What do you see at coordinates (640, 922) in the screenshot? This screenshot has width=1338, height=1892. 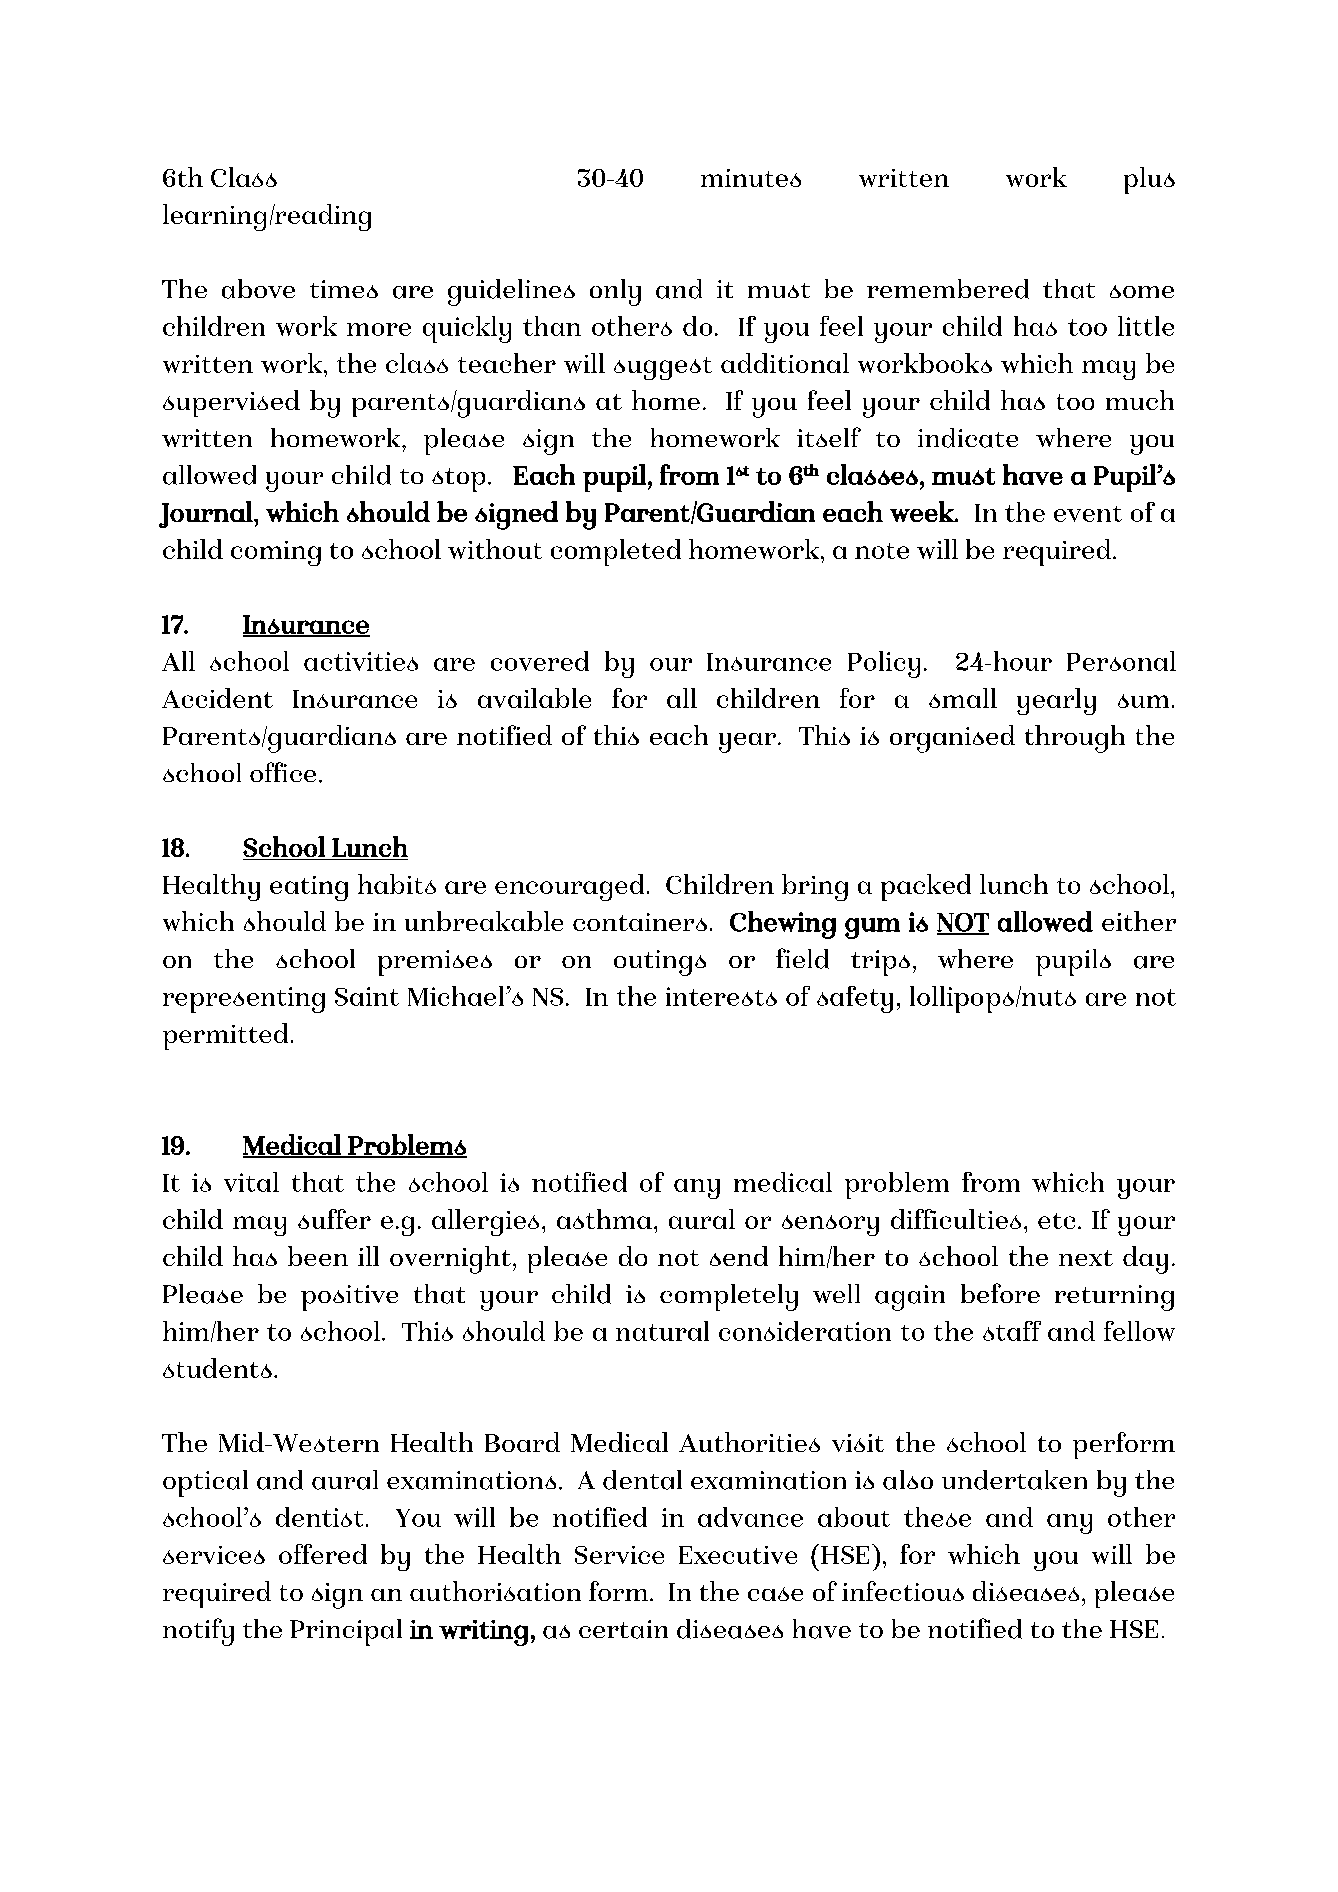 I see `containers` at bounding box center [640, 922].
